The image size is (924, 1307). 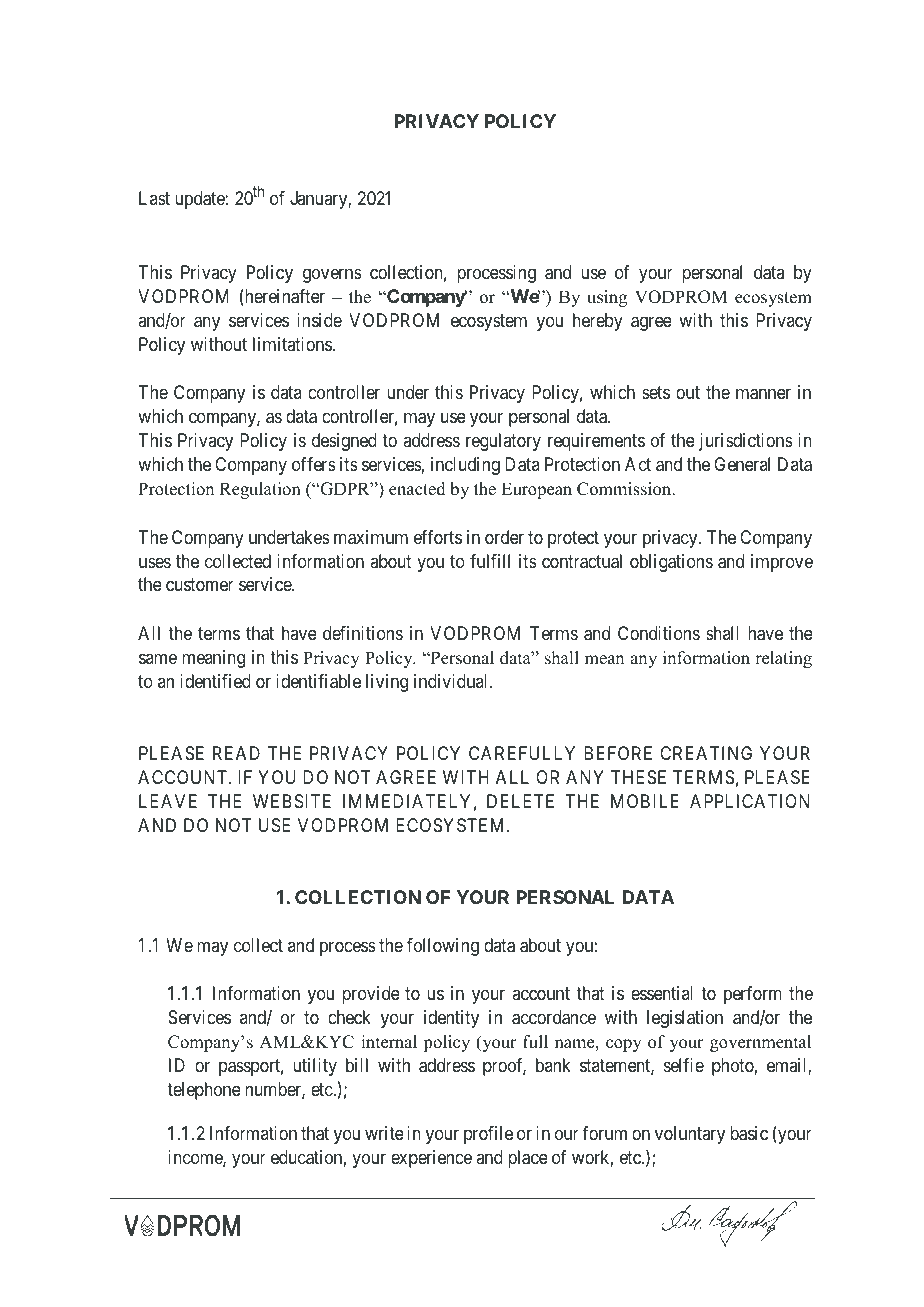 What do you see at coordinates (659, 633) in the screenshot?
I see `Conditions` at bounding box center [659, 633].
